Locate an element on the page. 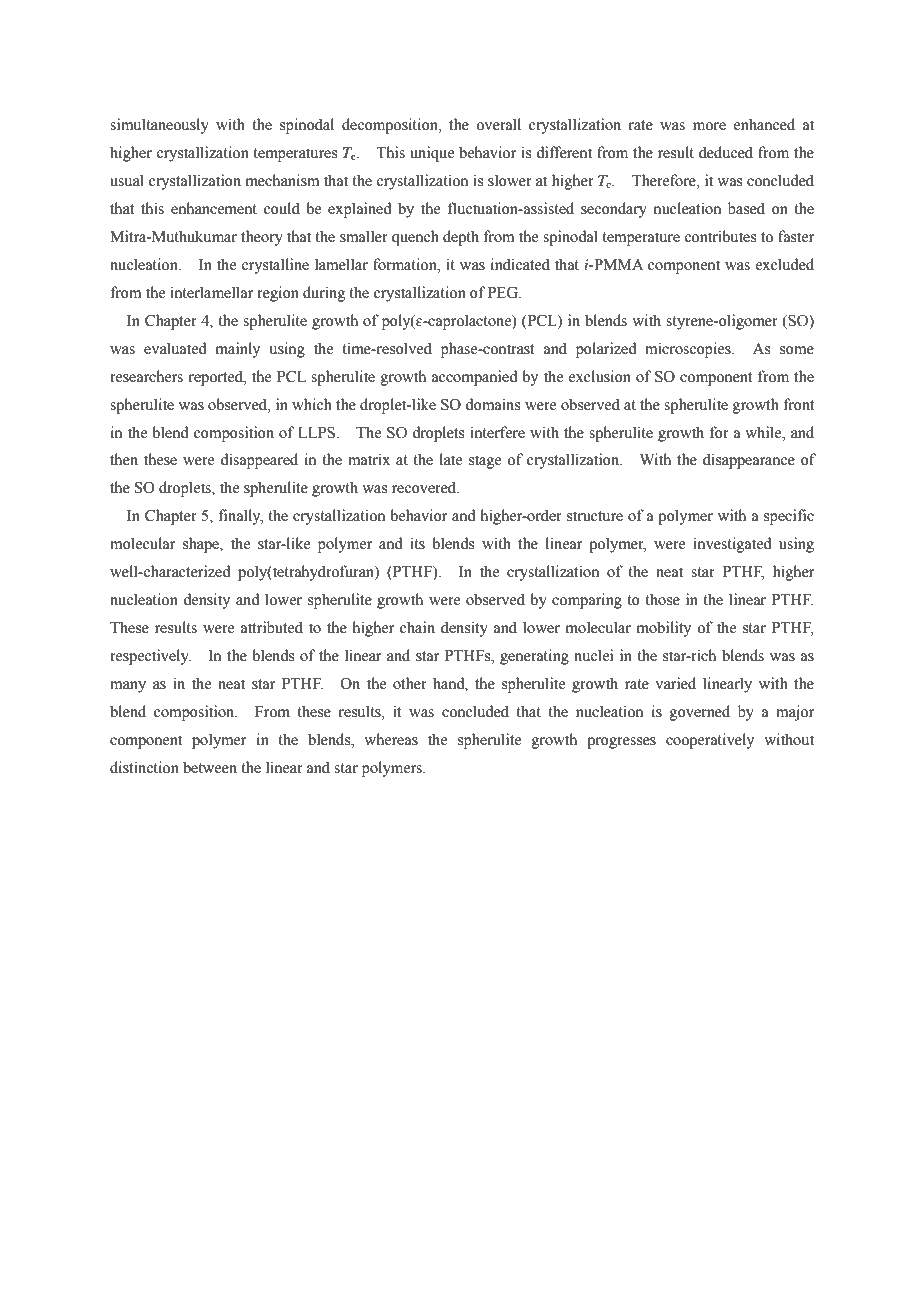 This image has width=924, height=1308. whereas is located at coordinates (391, 739).
